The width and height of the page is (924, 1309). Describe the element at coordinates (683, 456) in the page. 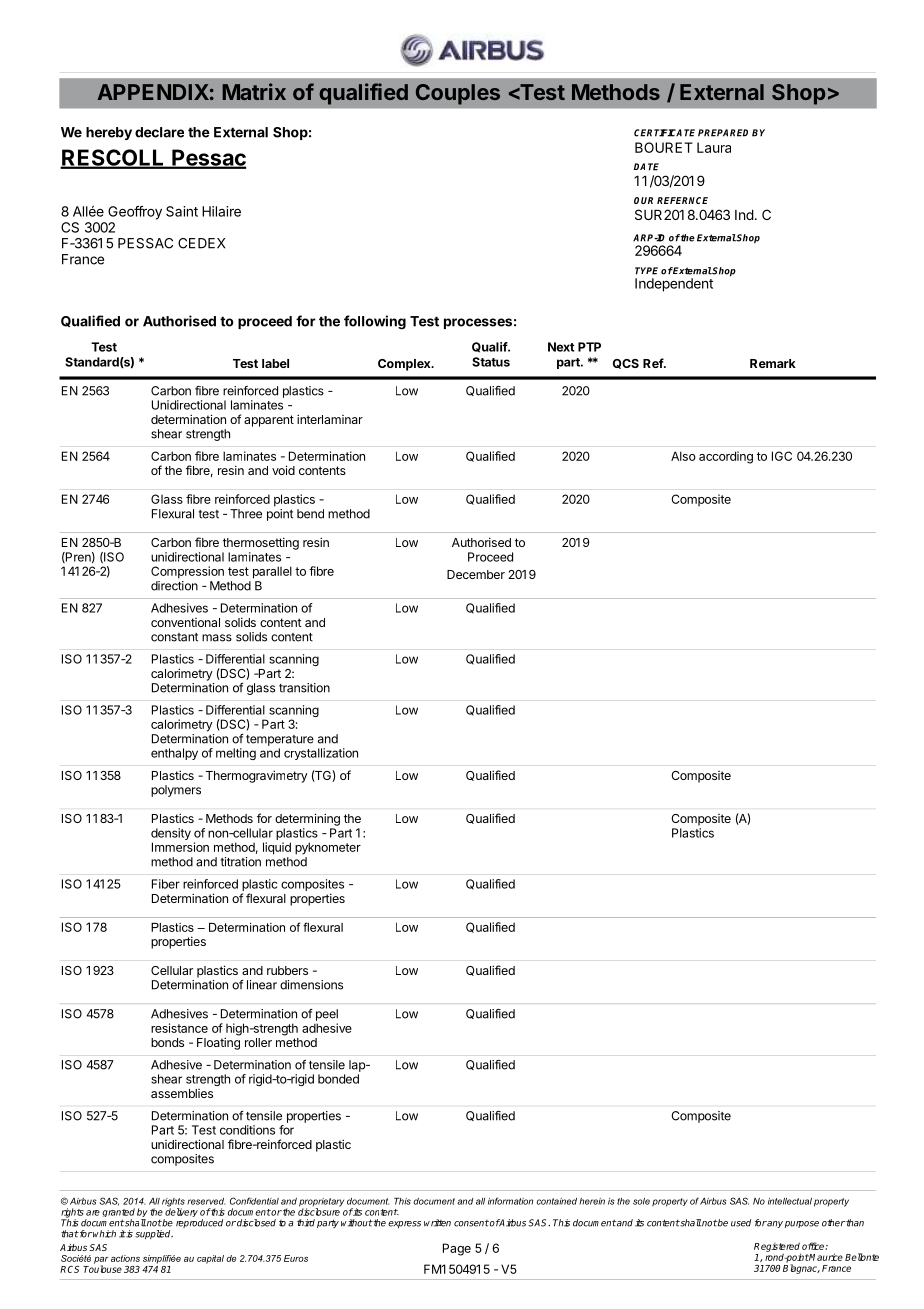

I see `Also` at that location.
